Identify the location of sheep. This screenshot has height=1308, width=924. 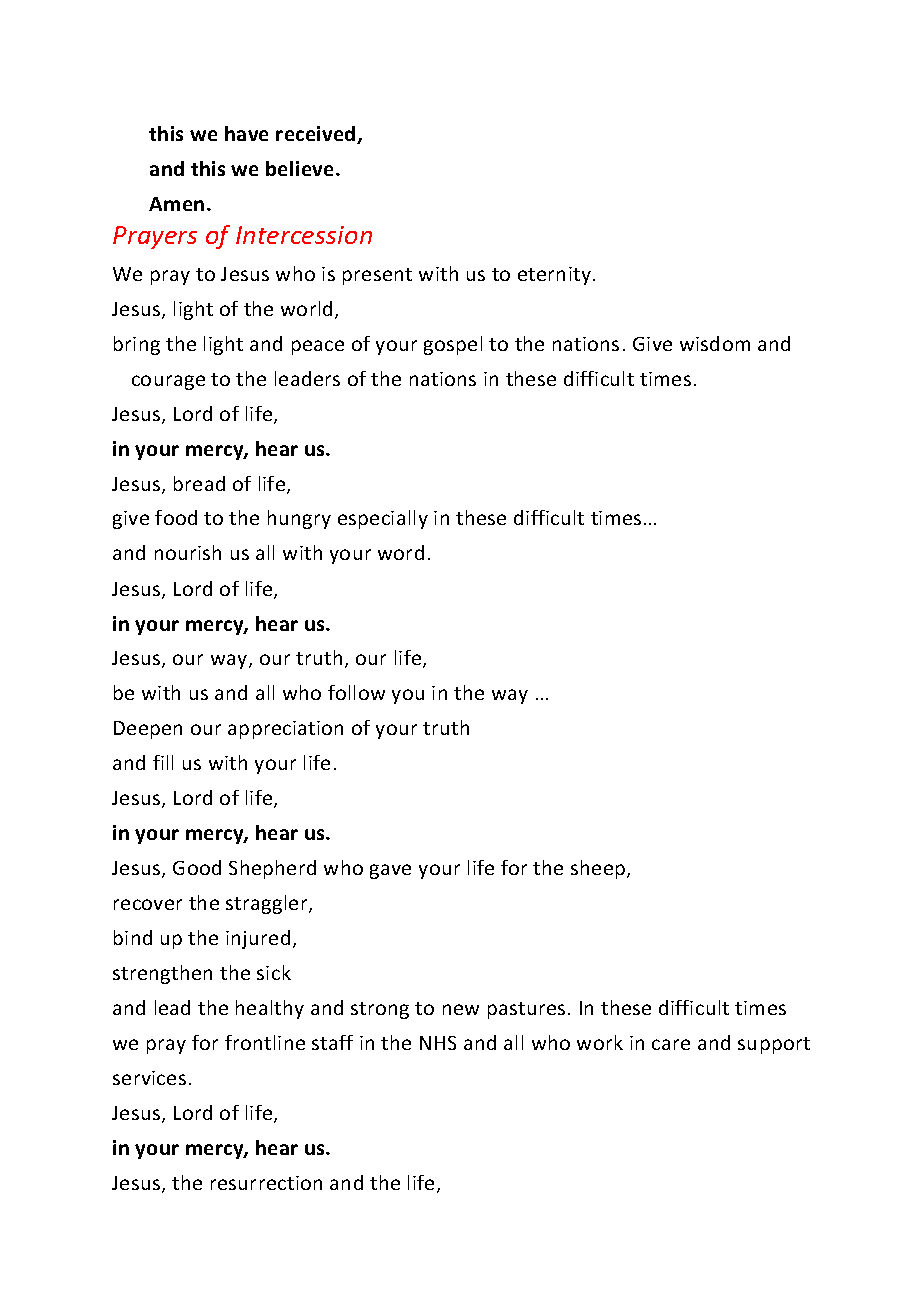
(599, 869).
